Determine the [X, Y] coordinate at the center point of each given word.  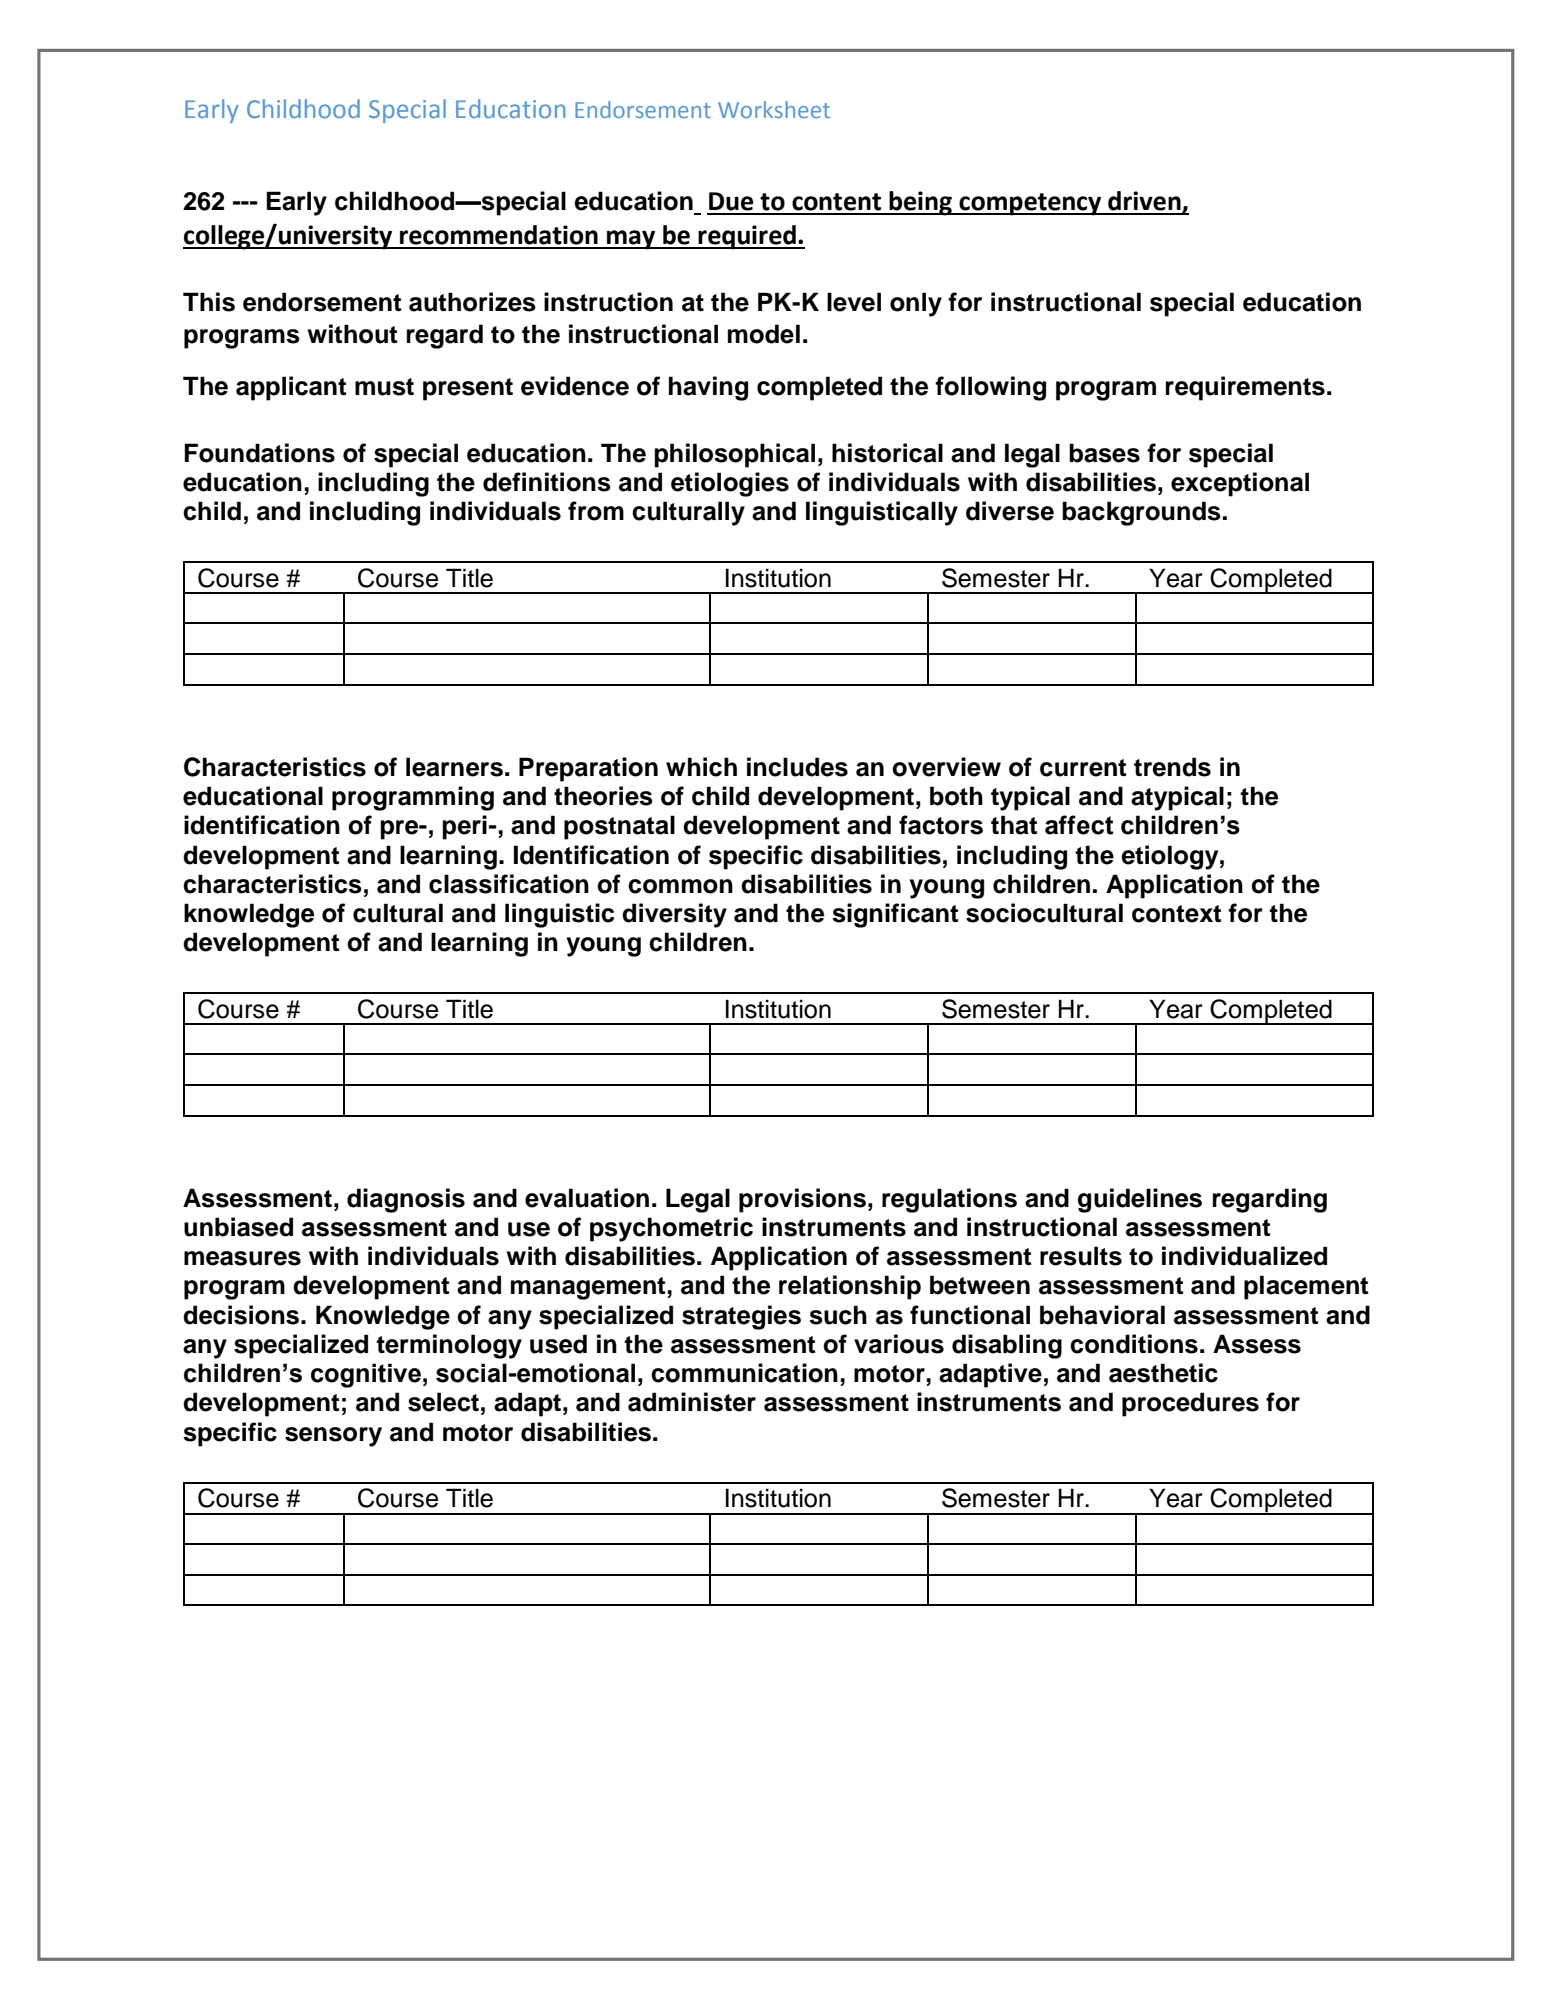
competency [1030, 204]
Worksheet [774, 109]
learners [454, 767]
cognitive [366, 1375]
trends [1172, 767]
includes [797, 767]
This [209, 302]
